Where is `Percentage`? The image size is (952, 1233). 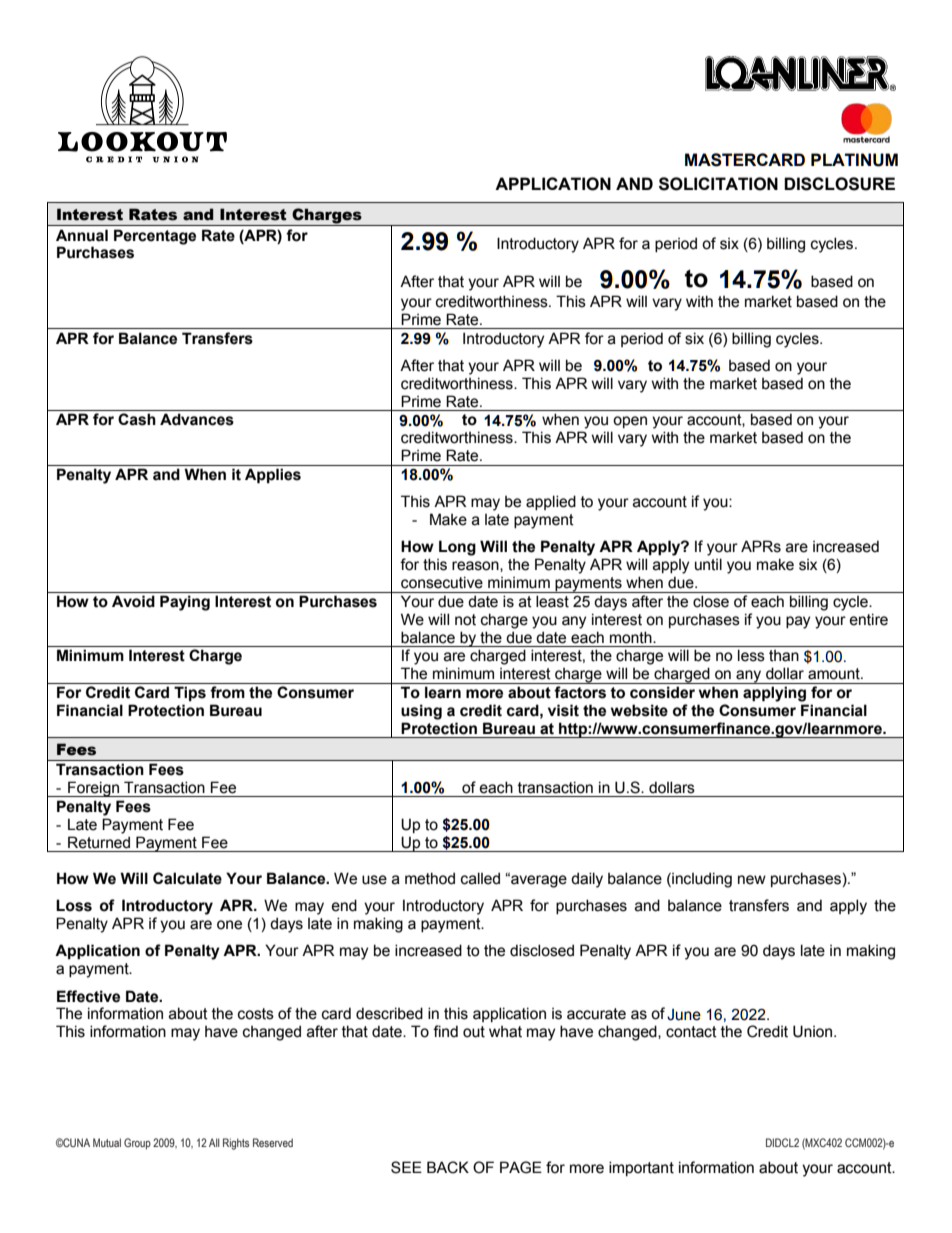 Percentage is located at coordinates (155, 237).
